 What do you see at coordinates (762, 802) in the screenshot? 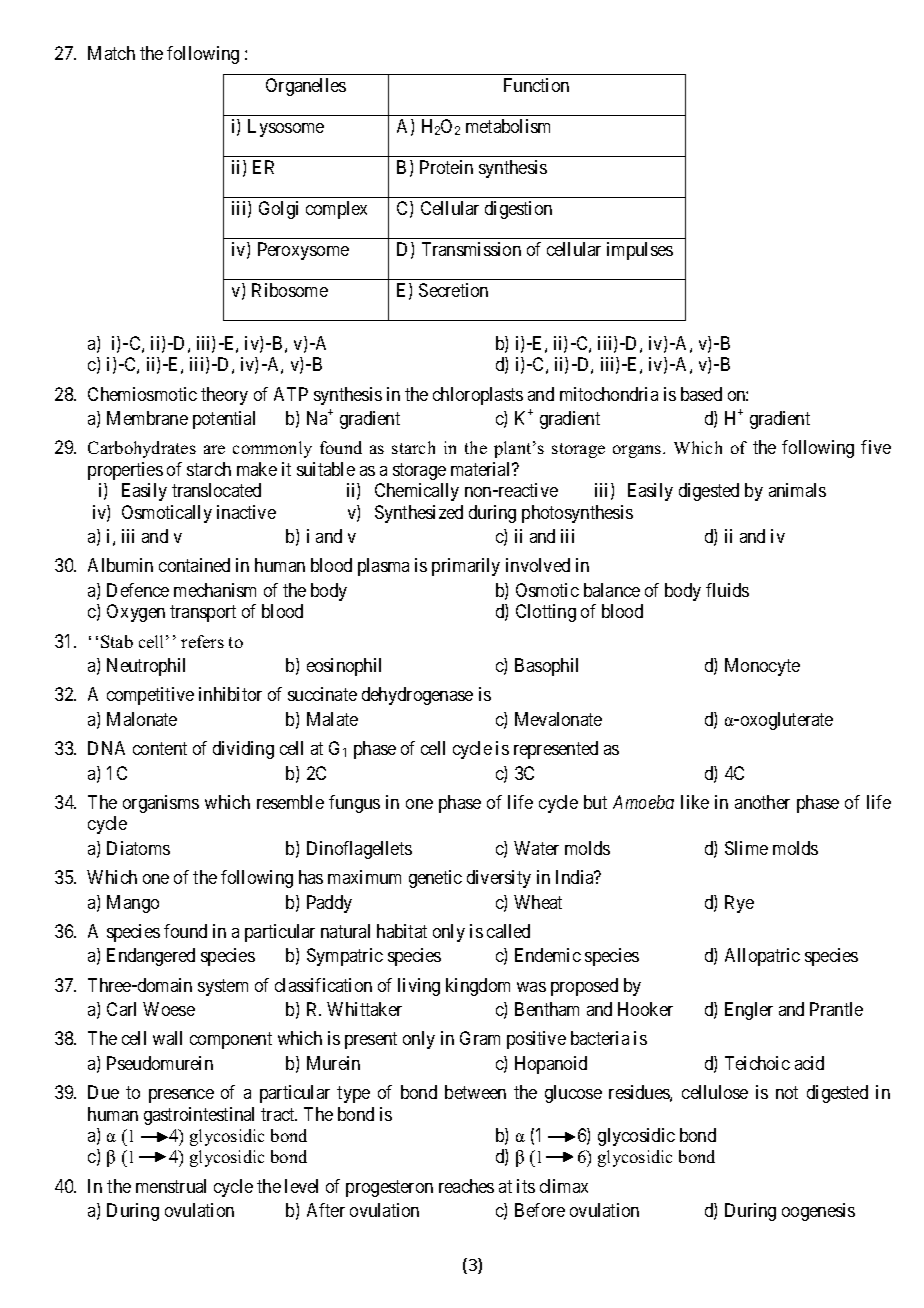
I see `another` at bounding box center [762, 802].
